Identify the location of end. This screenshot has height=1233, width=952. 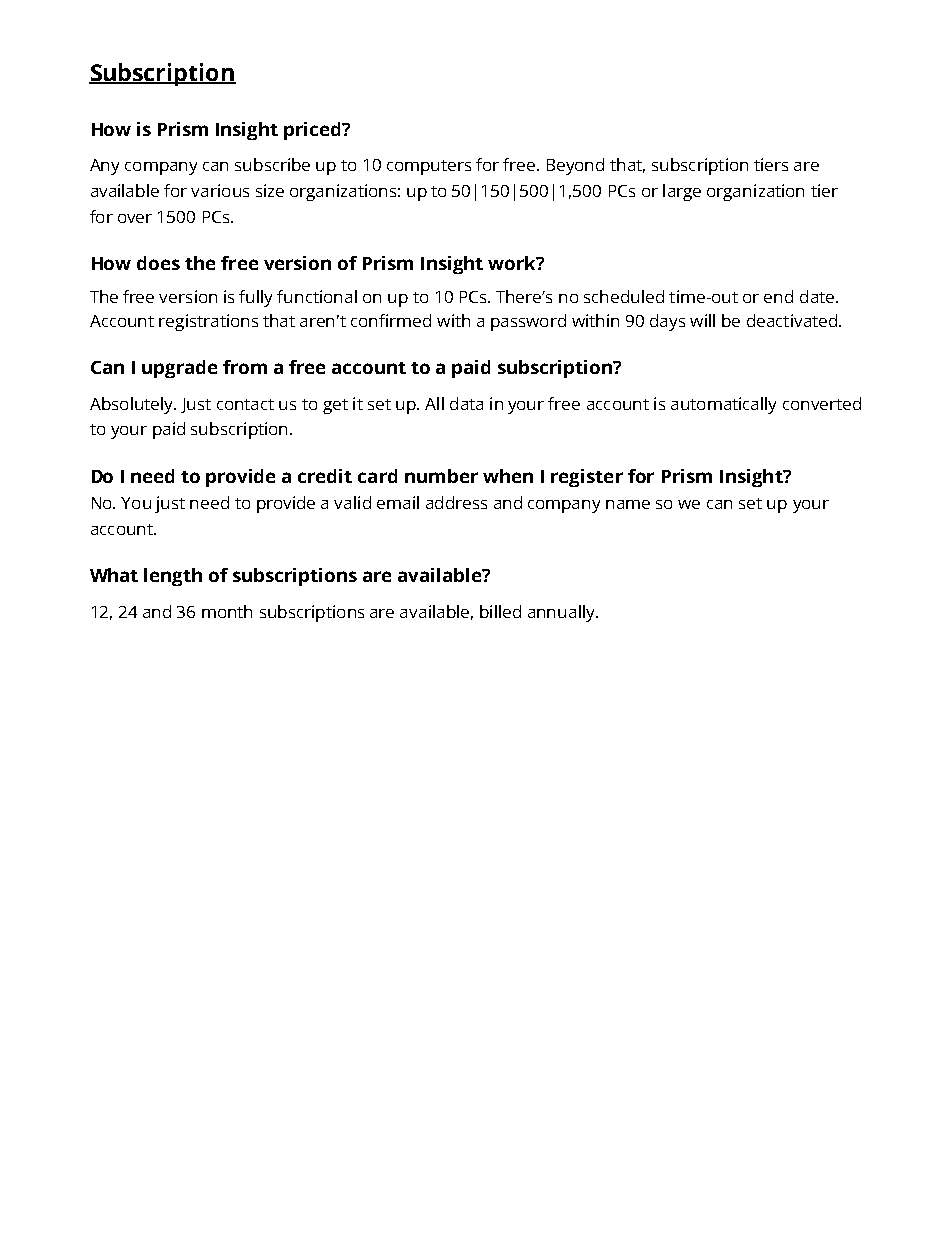
(778, 296).
